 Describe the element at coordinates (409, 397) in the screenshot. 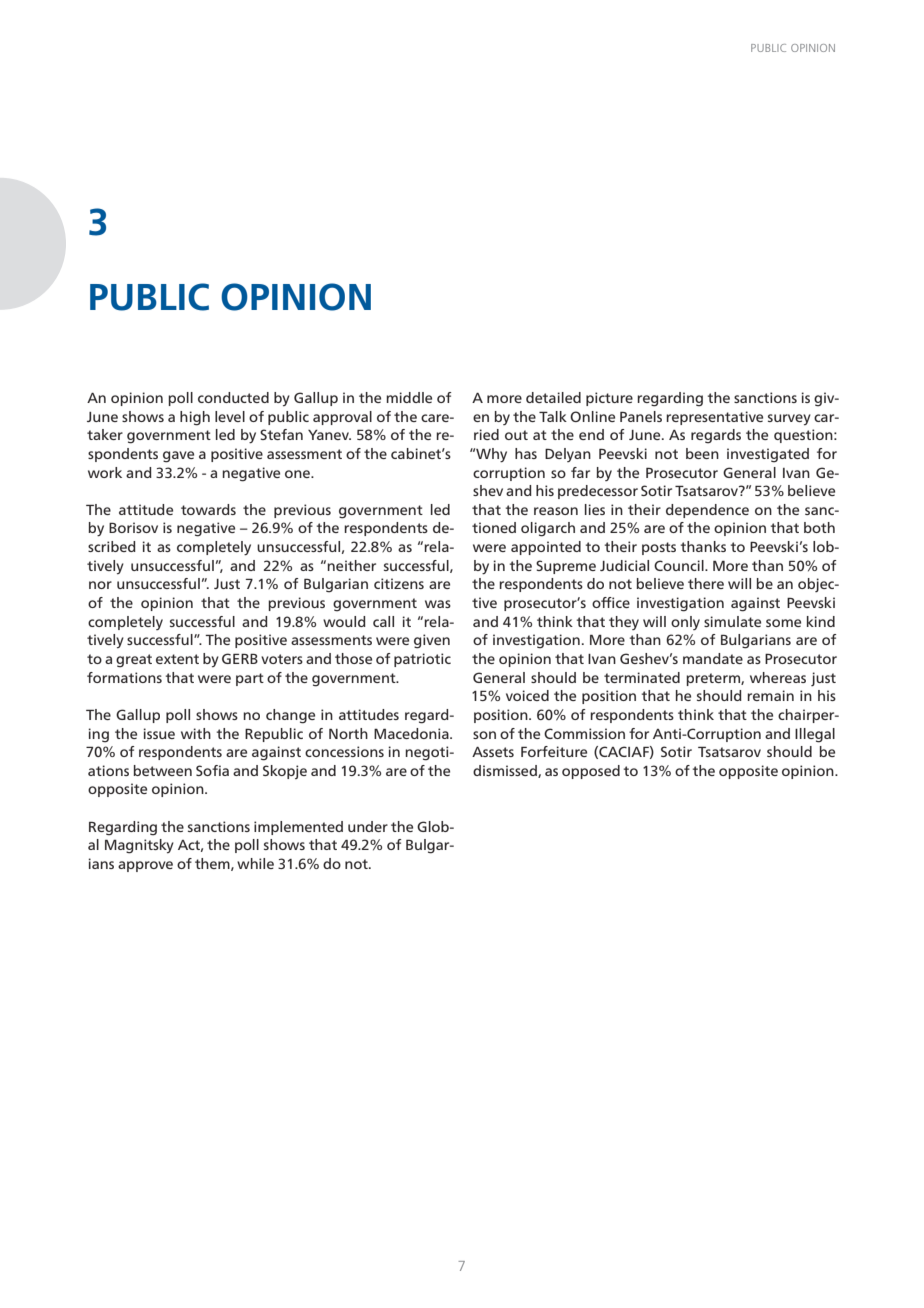

I see `middle` at that location.
